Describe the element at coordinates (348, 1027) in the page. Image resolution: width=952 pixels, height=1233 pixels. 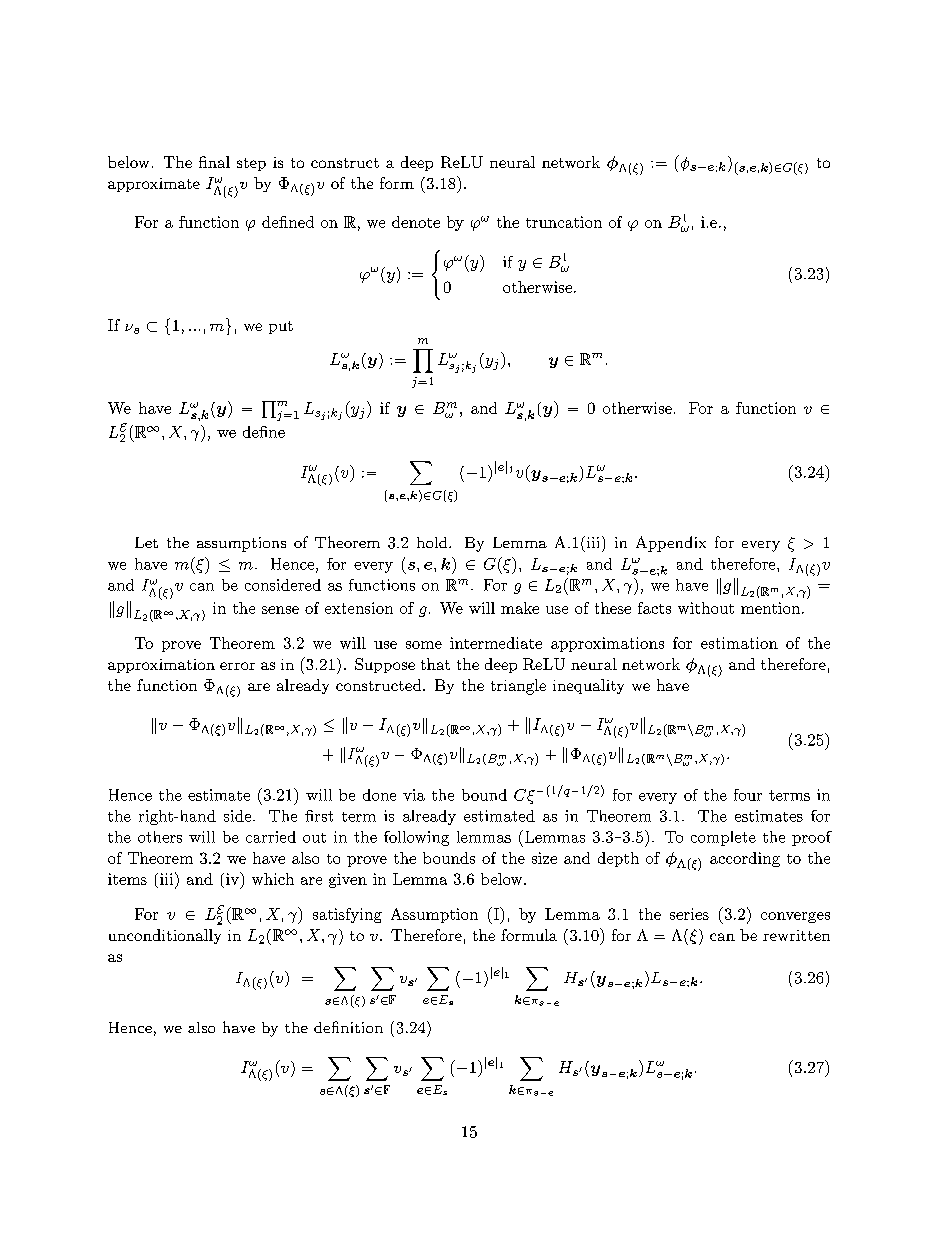
I see `definition` at that location.
